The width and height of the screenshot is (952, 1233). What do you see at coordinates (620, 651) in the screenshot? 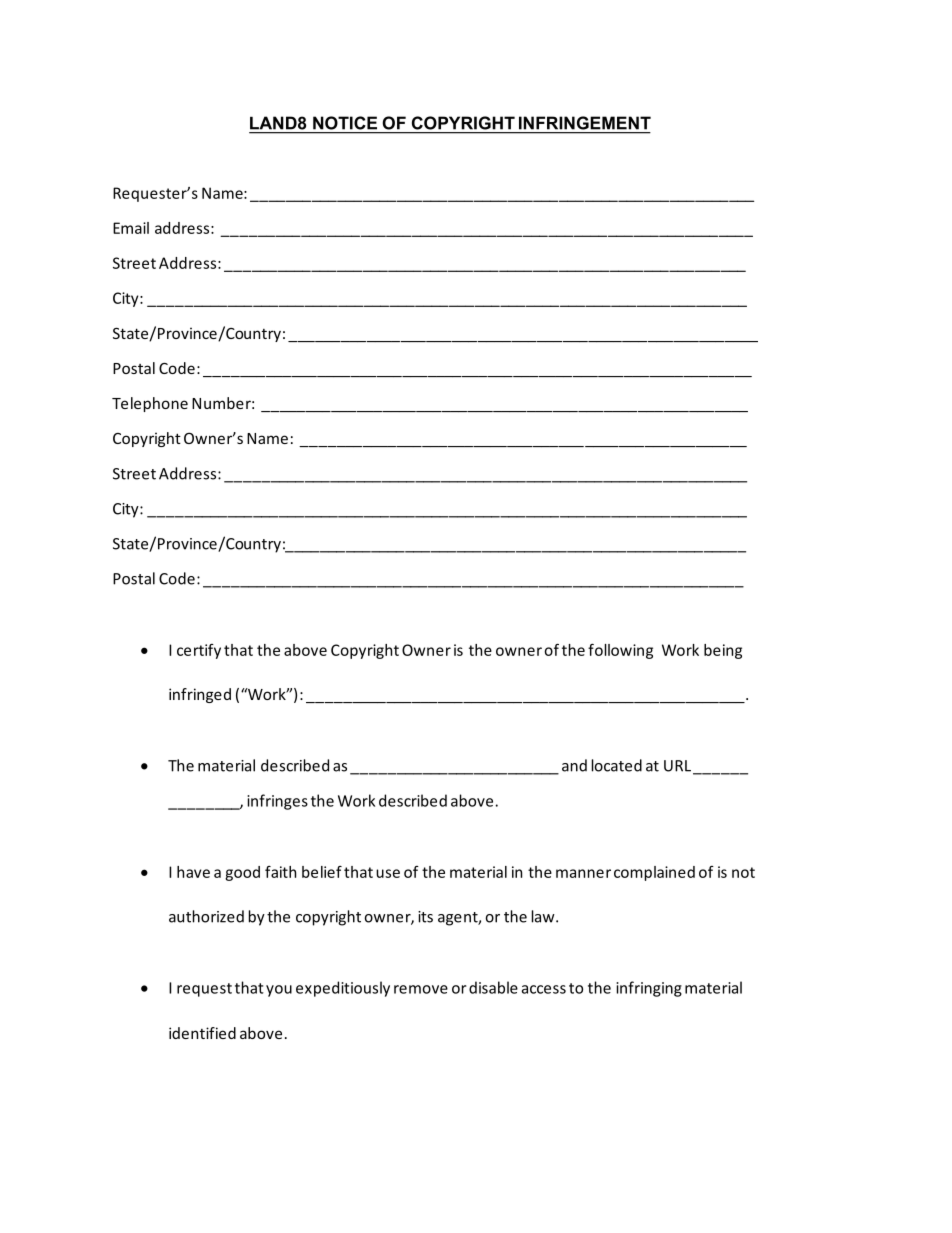
I see `following` at bounding box center [620, 651].
